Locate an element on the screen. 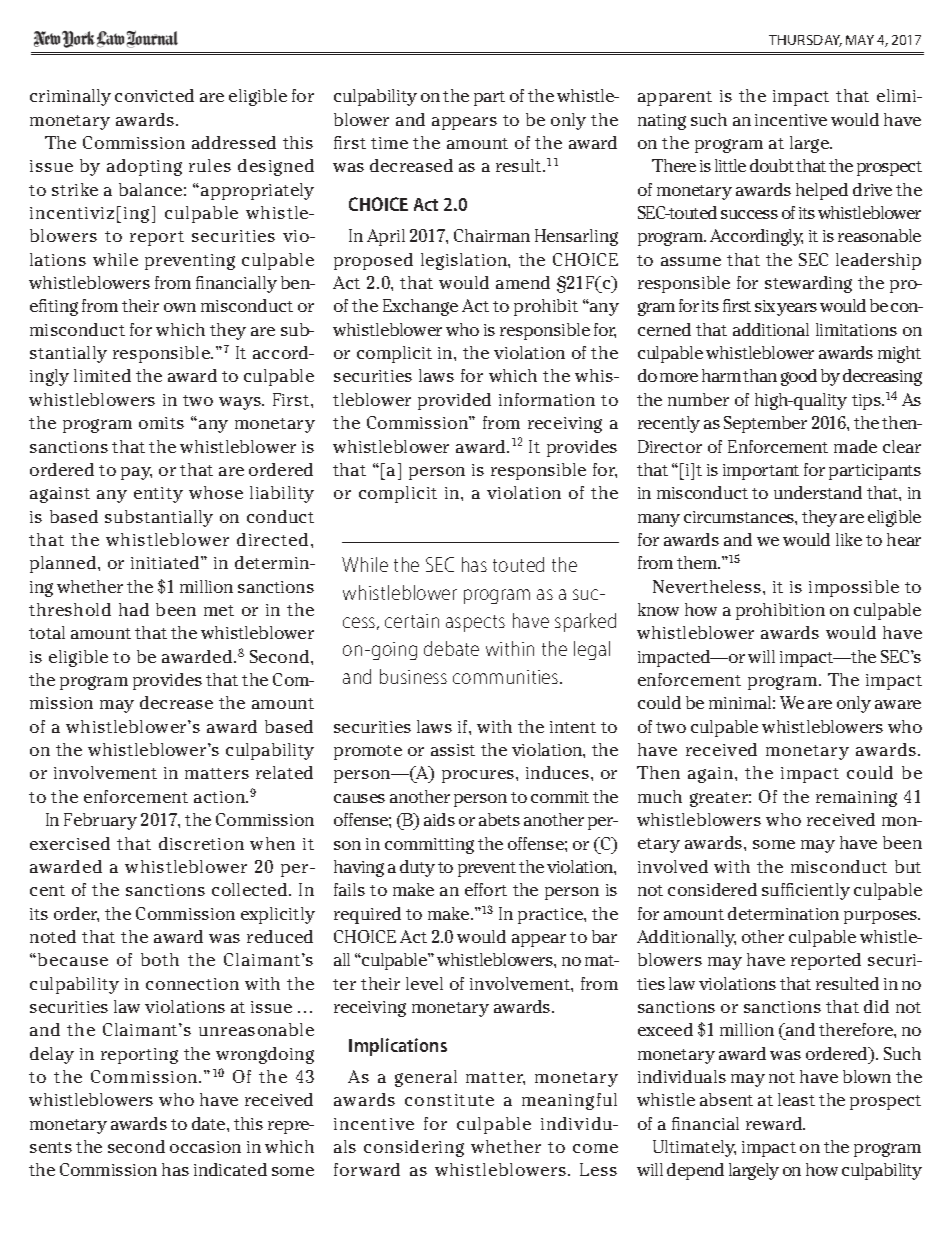  convicted is located at coordinates (154, 95).
